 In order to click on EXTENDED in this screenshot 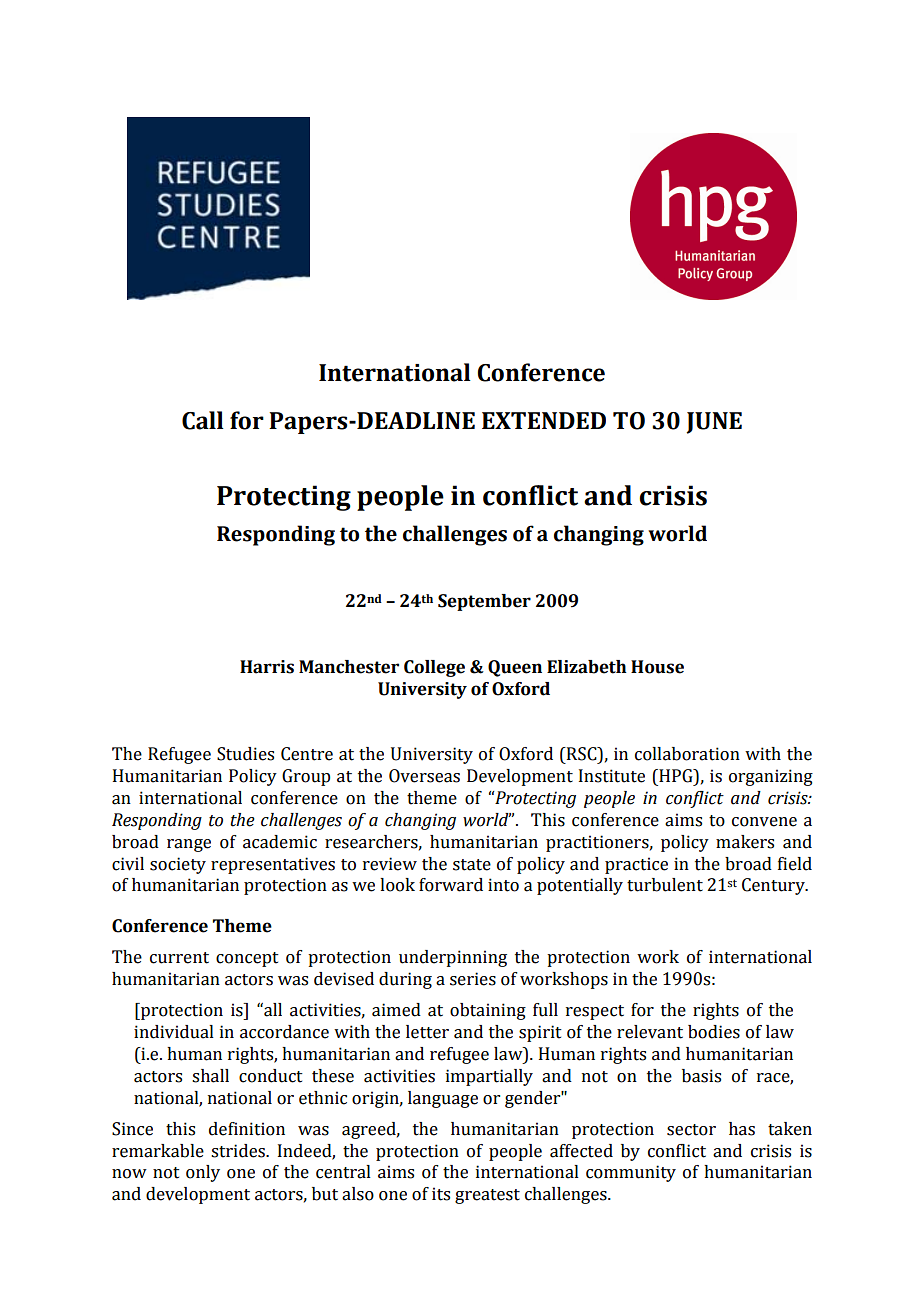, I will do `click(544, 420)`.
